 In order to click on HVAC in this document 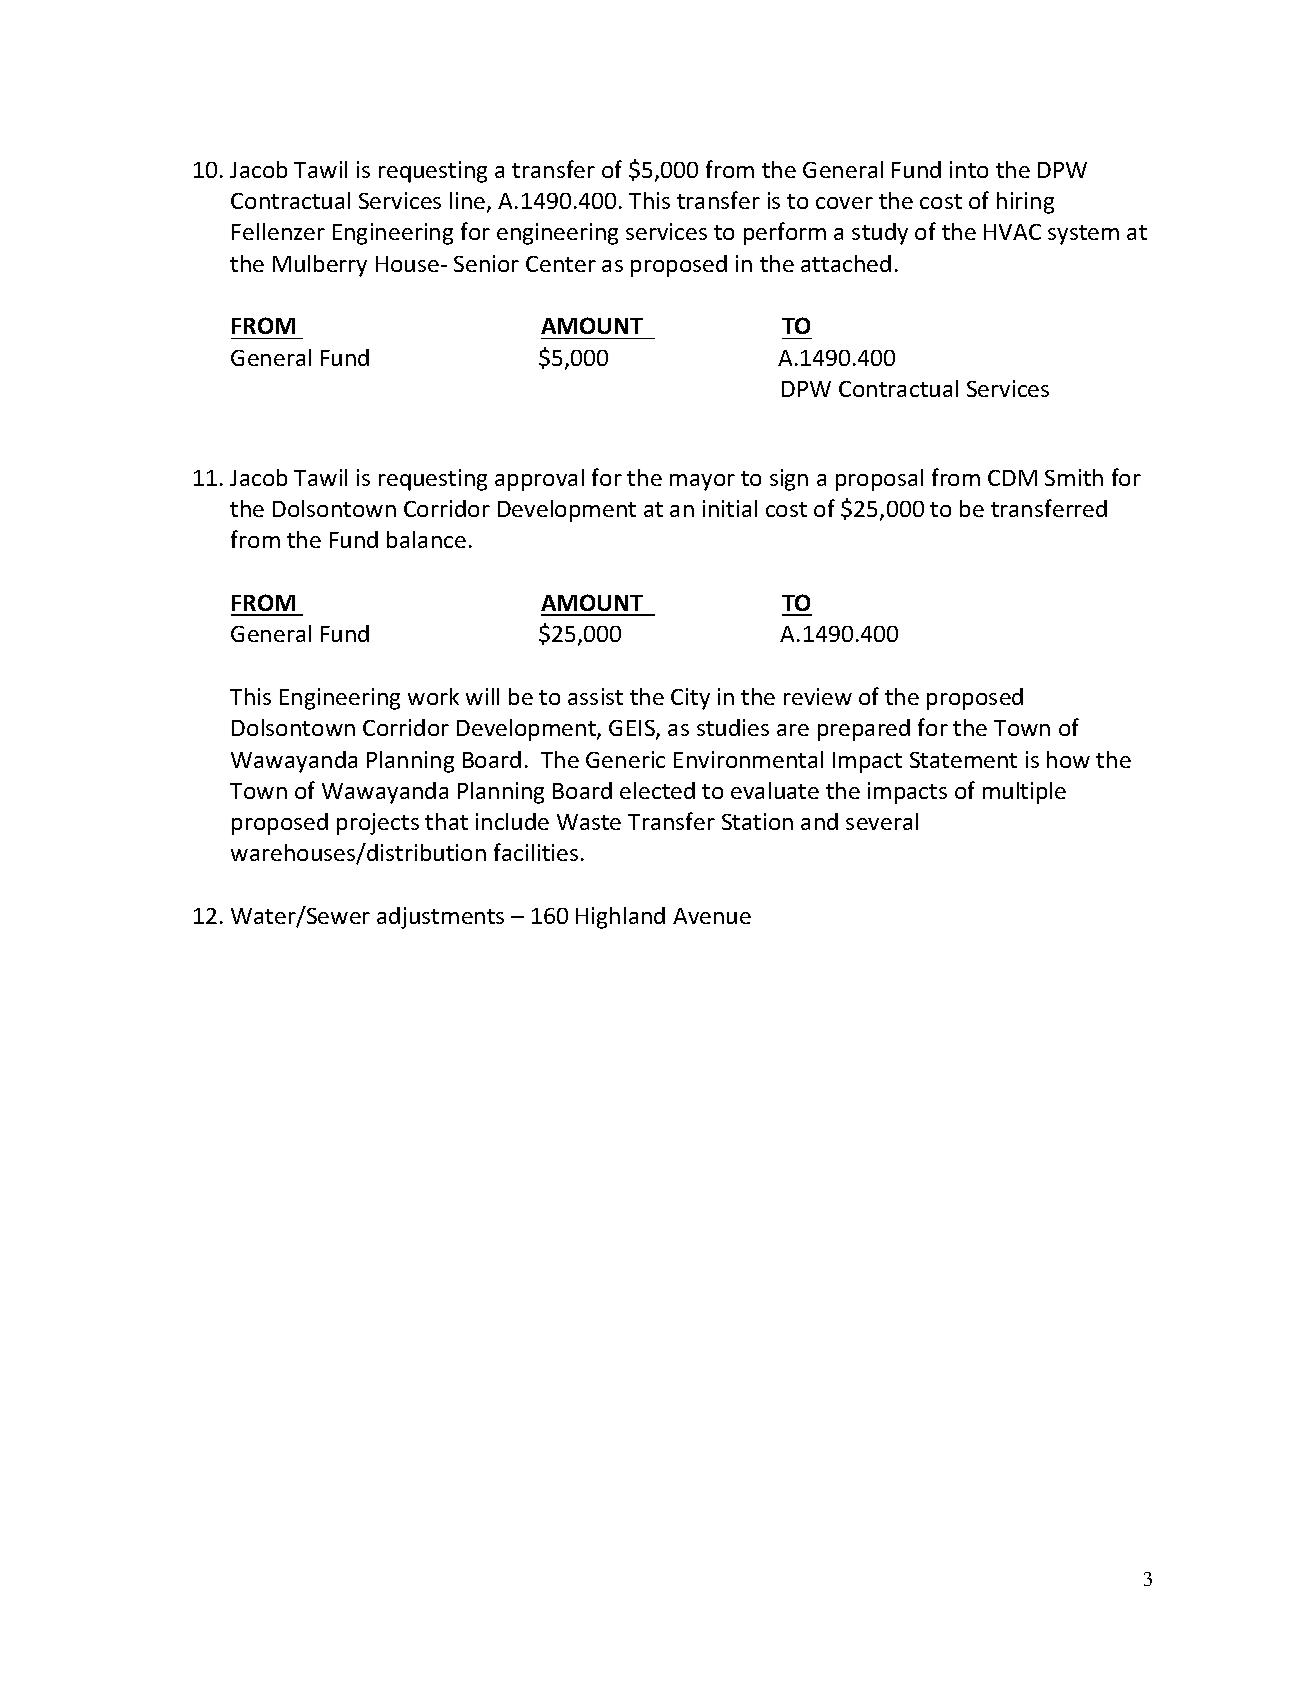, I will do `click(1012, 232)`.
